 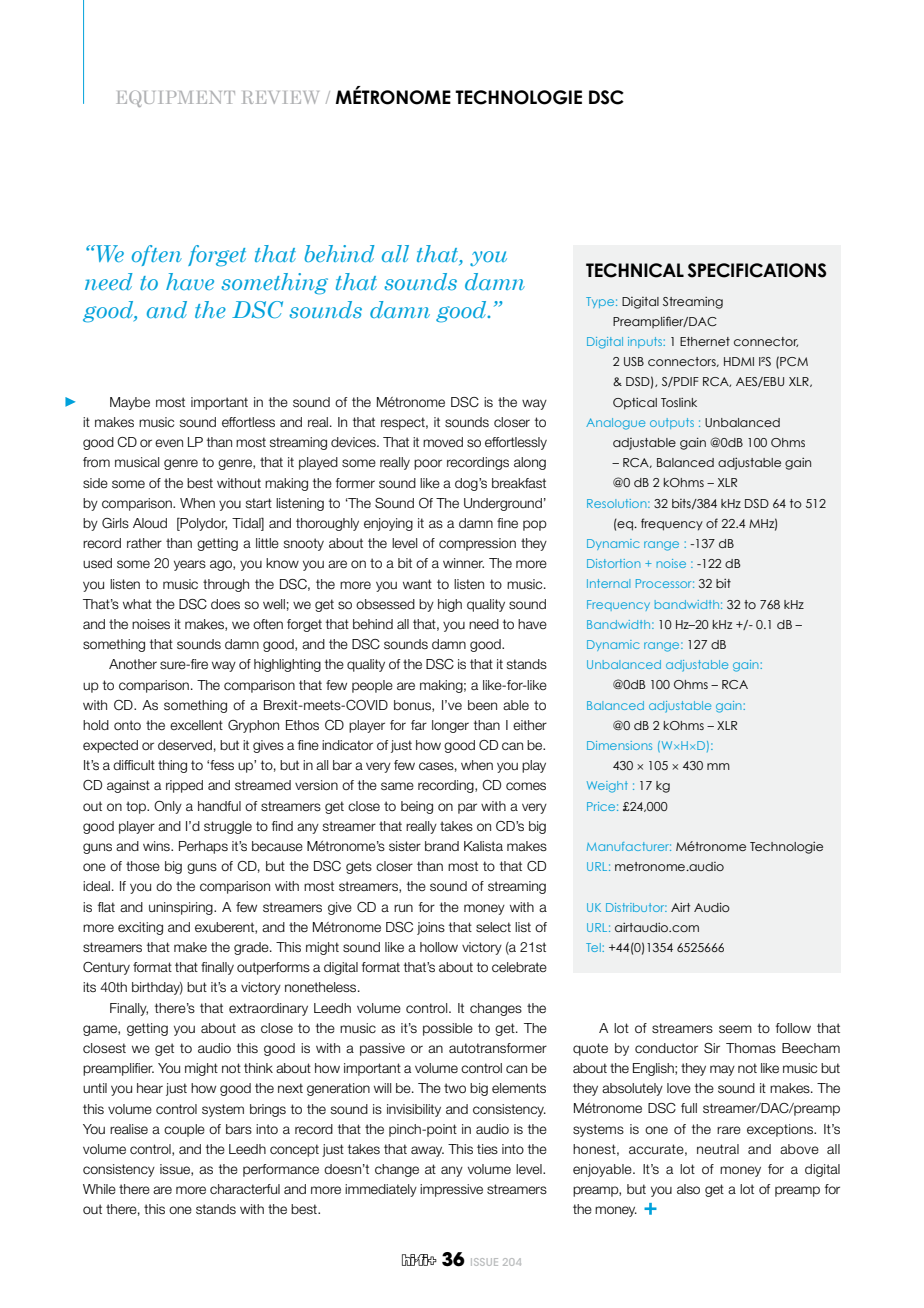 What do you see at coordinates (184, 1130) in the document?
I see `couple` at bounding box center [184, 1130].
